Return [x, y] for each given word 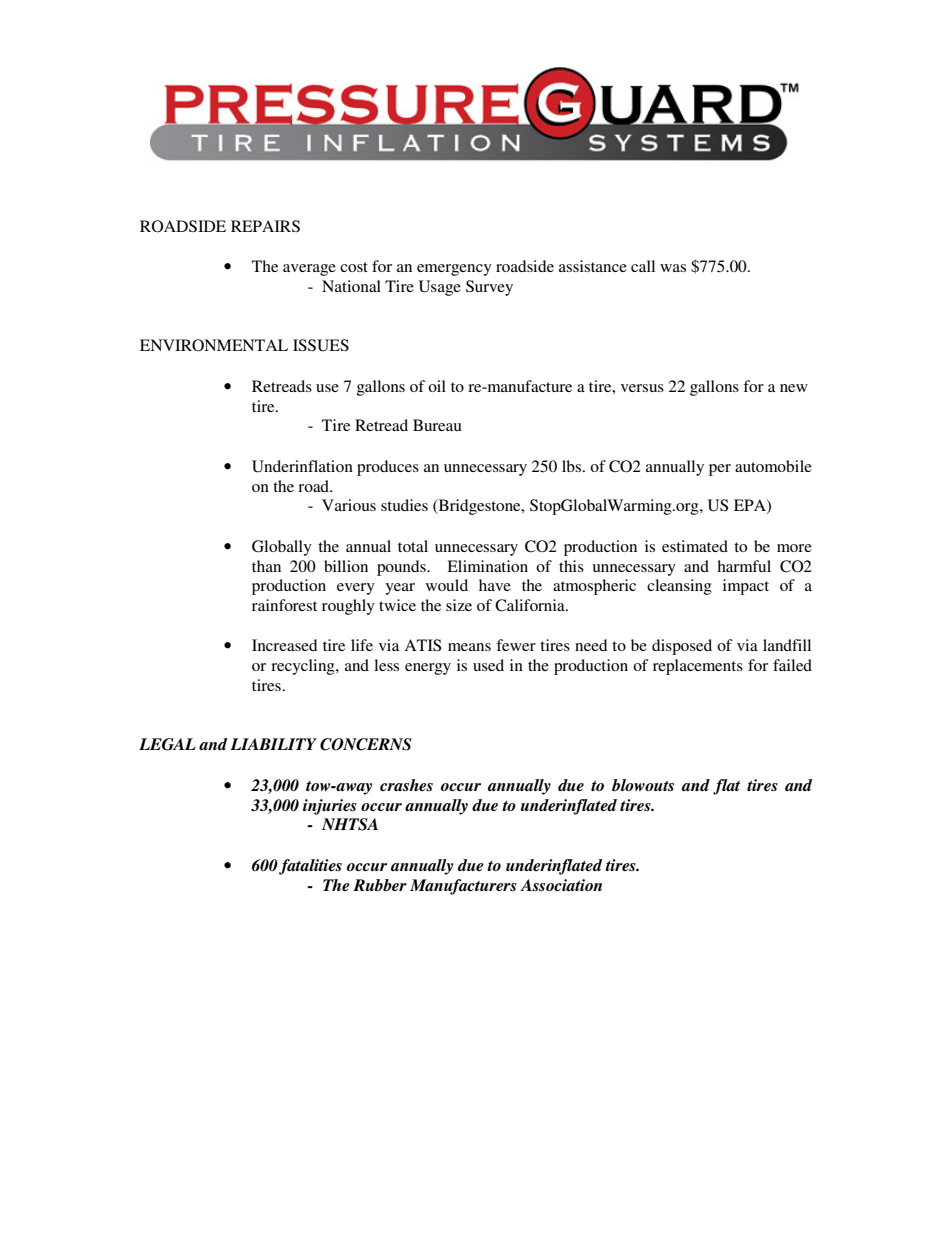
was [673, 268]
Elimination [487, 566]
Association [561, 885]
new [794, 388]
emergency [454, 270]
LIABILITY [273, 744]
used [488, 665]
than [266, 566]
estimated [695, 546]
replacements [698, 667]
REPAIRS [265, 226]
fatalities [310, 867]
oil [437, 386]
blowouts [643, 785]
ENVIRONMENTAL [214, 345]
